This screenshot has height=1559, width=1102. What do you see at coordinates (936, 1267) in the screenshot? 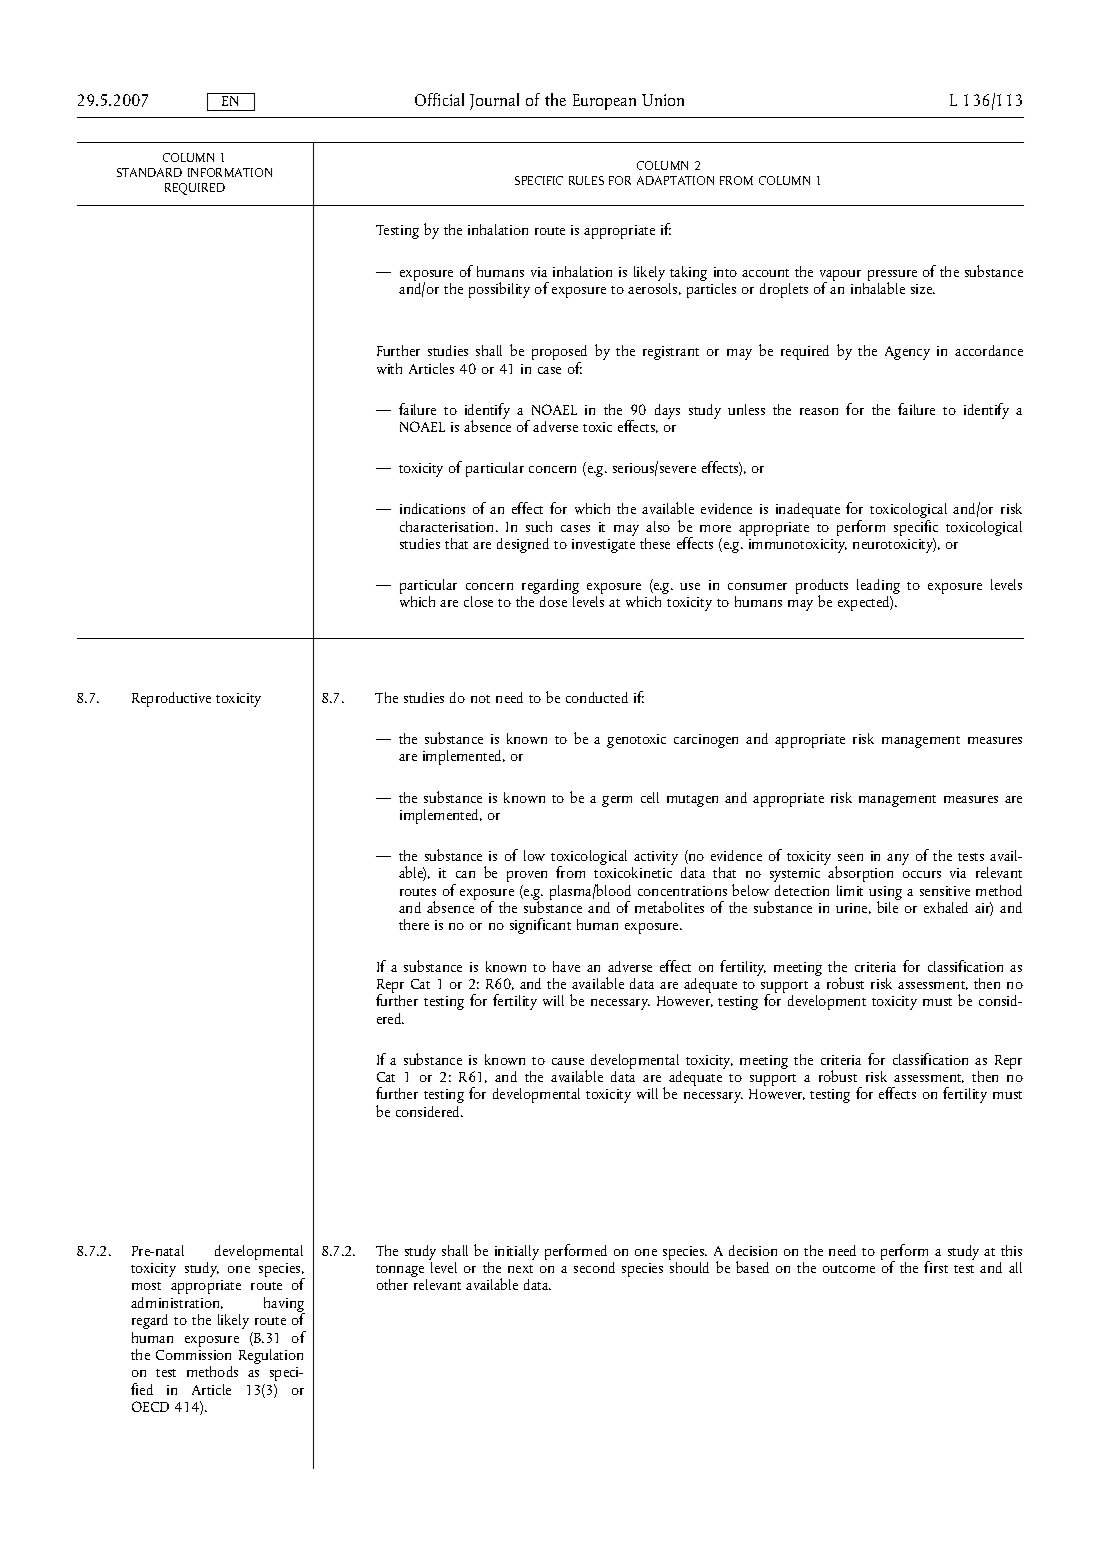
I see `first` at bounding box center [936, 1267].
